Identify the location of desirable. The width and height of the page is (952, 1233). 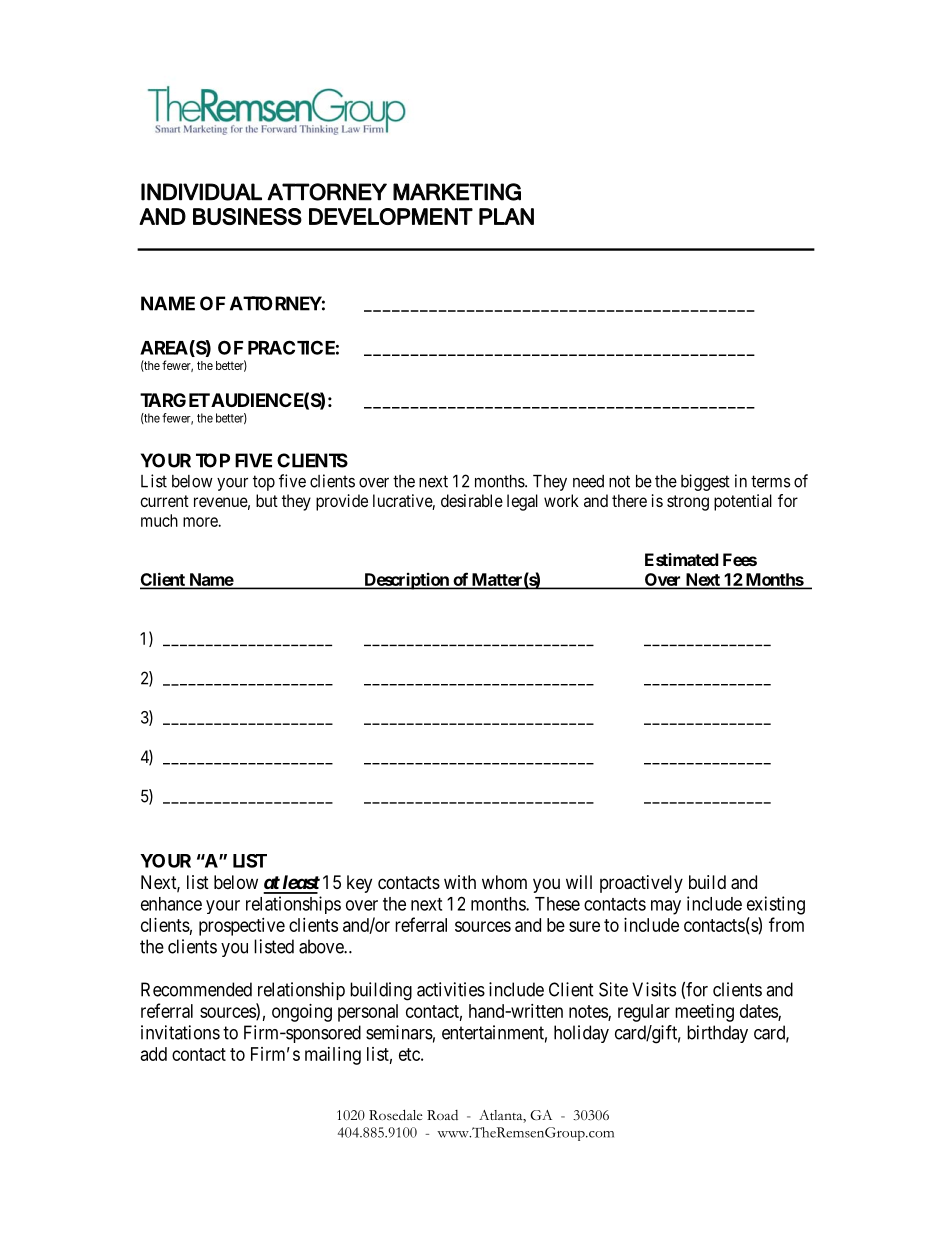
(472, 500).
